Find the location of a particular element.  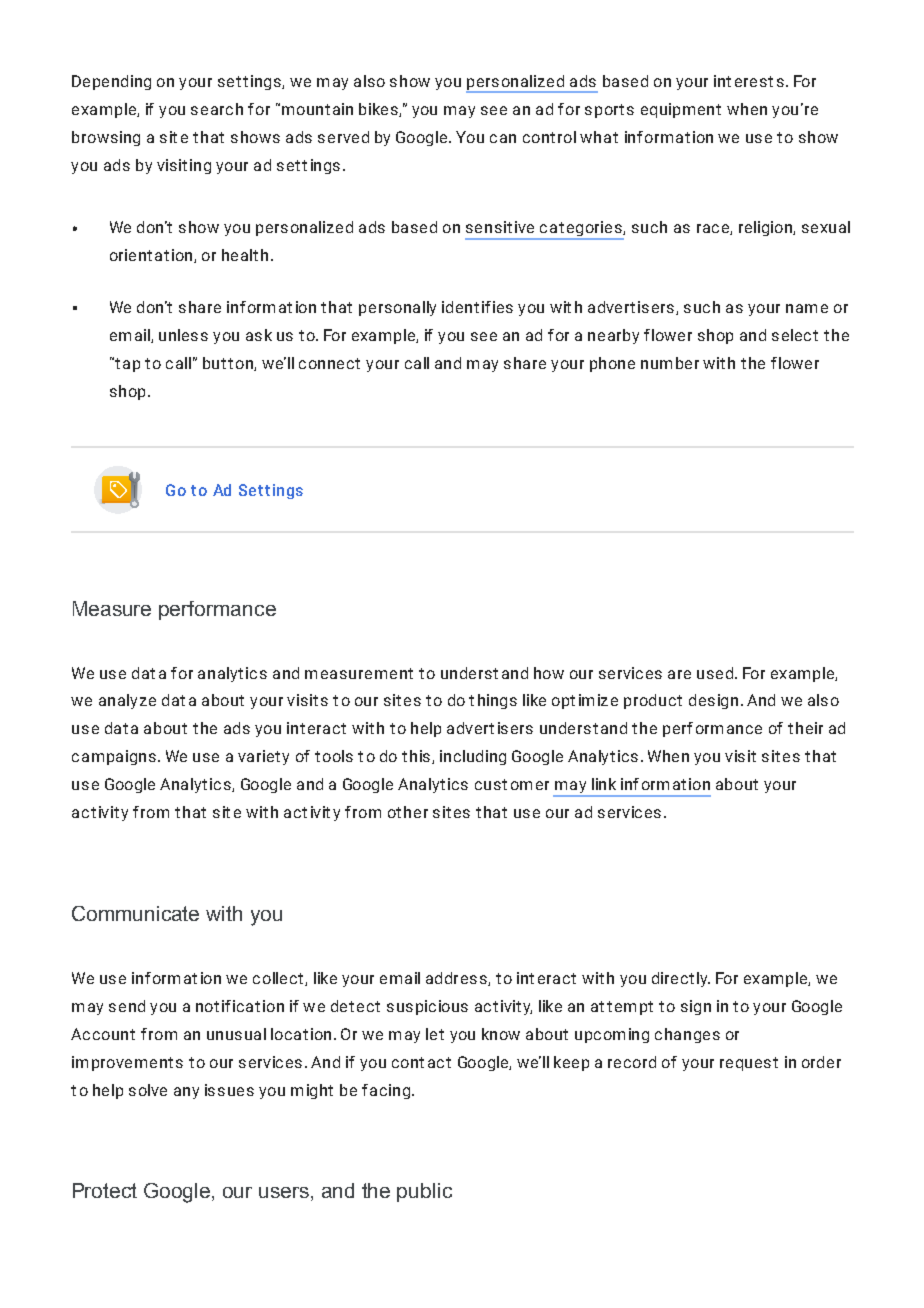

request is located at coordinates (749, 1064).
